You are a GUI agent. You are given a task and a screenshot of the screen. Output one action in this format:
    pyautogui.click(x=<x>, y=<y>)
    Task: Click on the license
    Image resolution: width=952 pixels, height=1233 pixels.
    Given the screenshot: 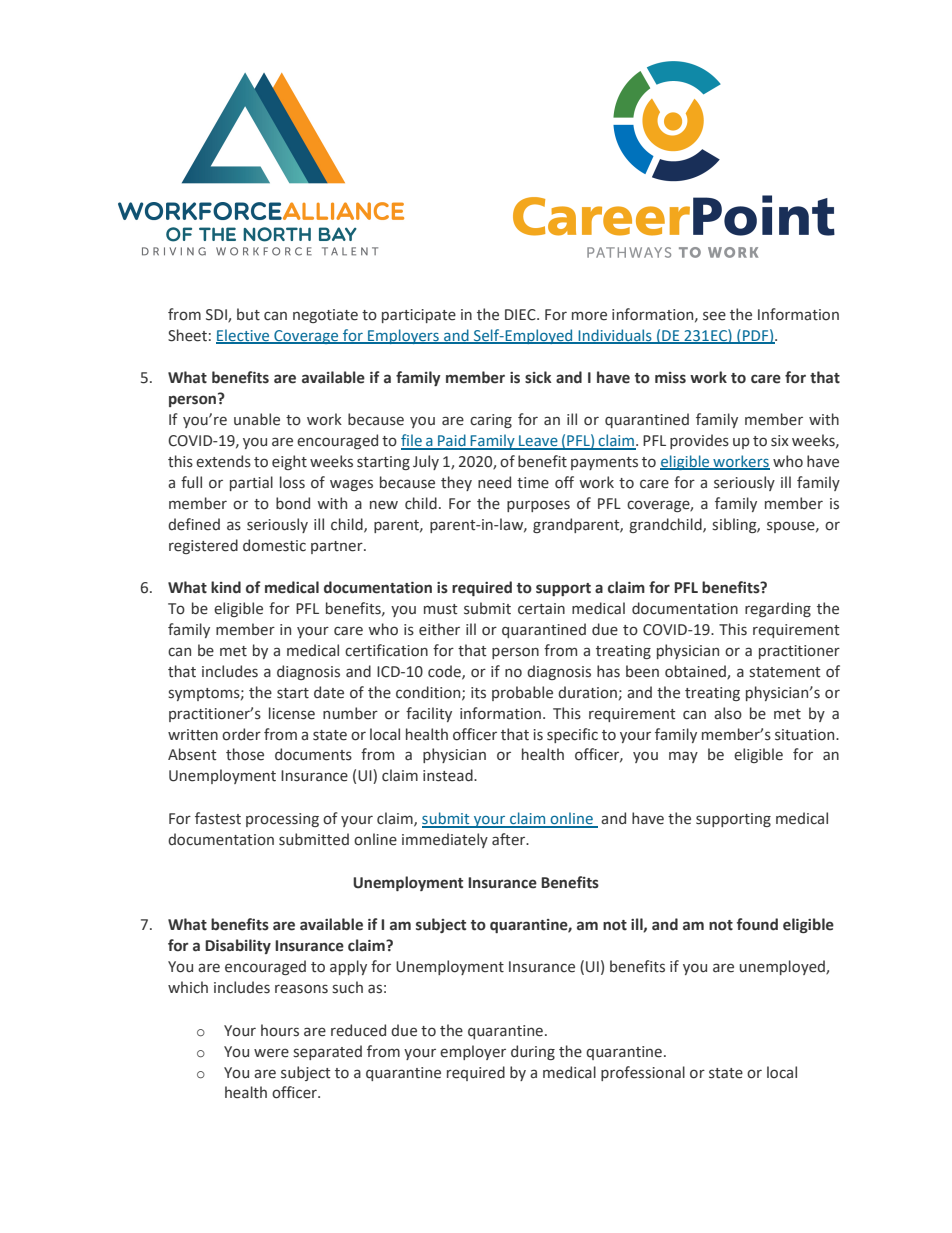 What is the action you would take?
    pyautogui.click(x=292, y=713)
